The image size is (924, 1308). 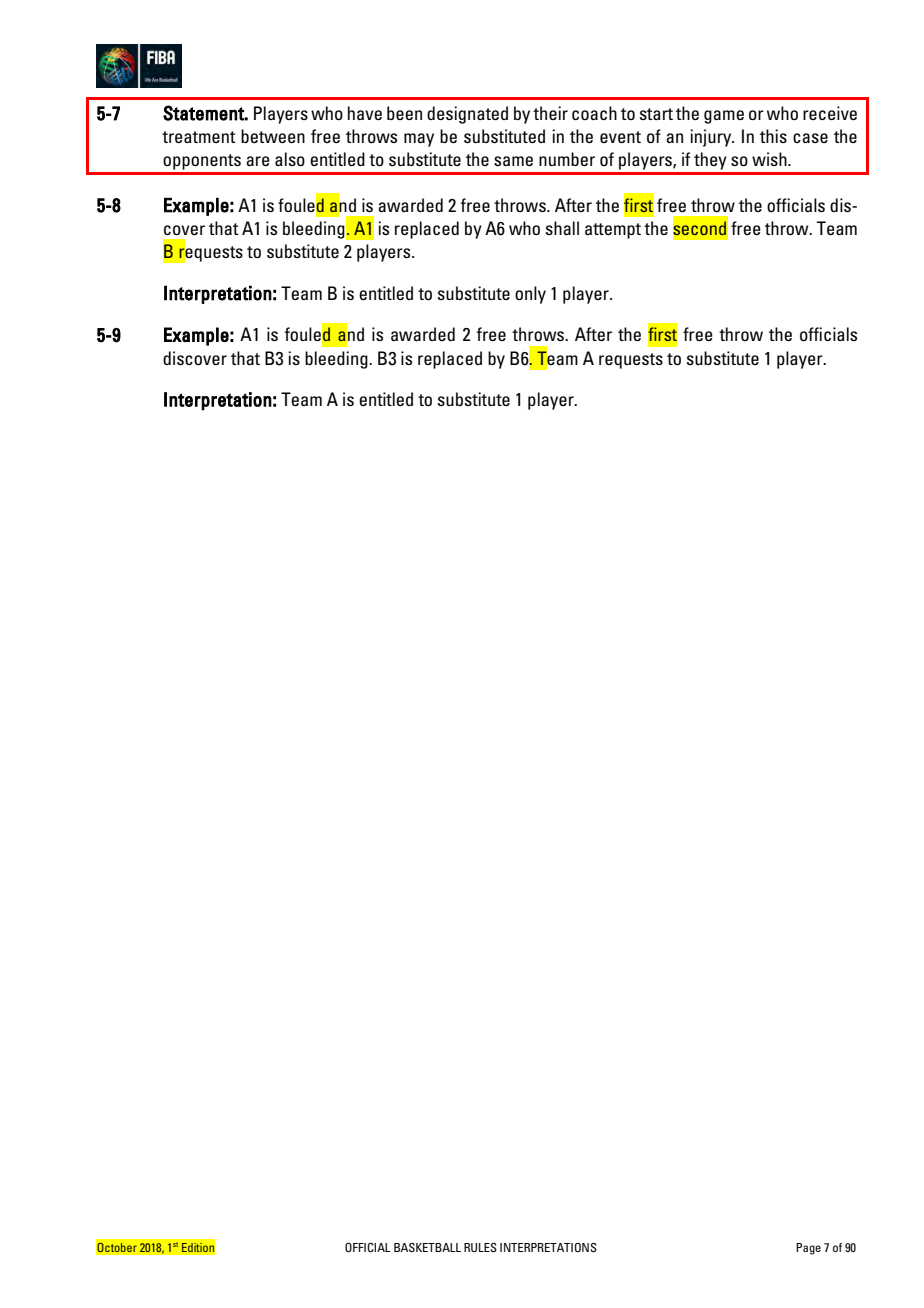 What do you see at coordinates (480, 1247) in the screenshot?
I see `RULES` at bounding box center [480, 1247].
